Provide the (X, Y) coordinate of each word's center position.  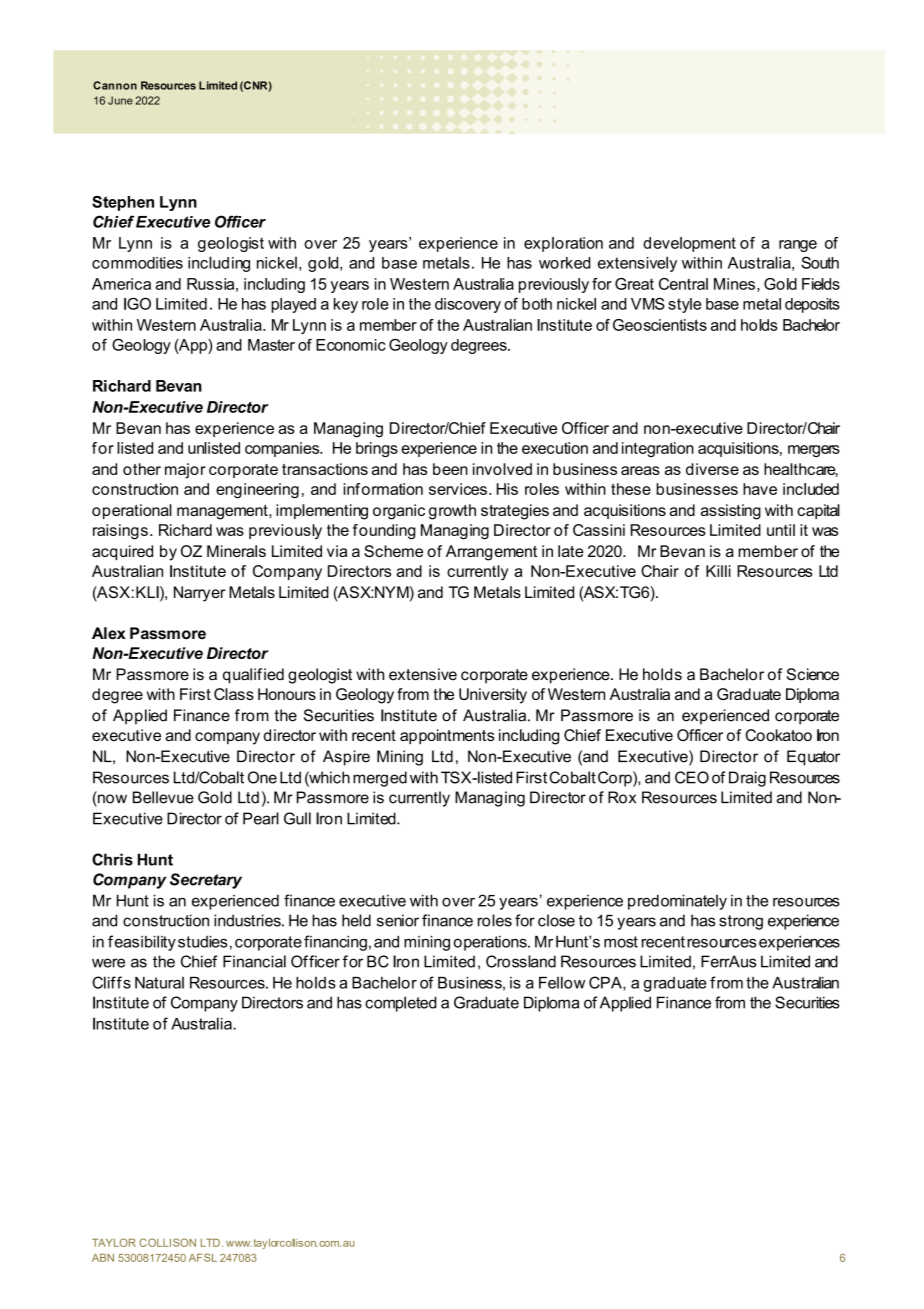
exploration (563, 244)
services (458, 489)
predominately (677, 902)
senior (398, 920)
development (689, 244)
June (120, 100)
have (760, 489)
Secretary (206, 881)
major (185, 471)
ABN (103, 1258)
